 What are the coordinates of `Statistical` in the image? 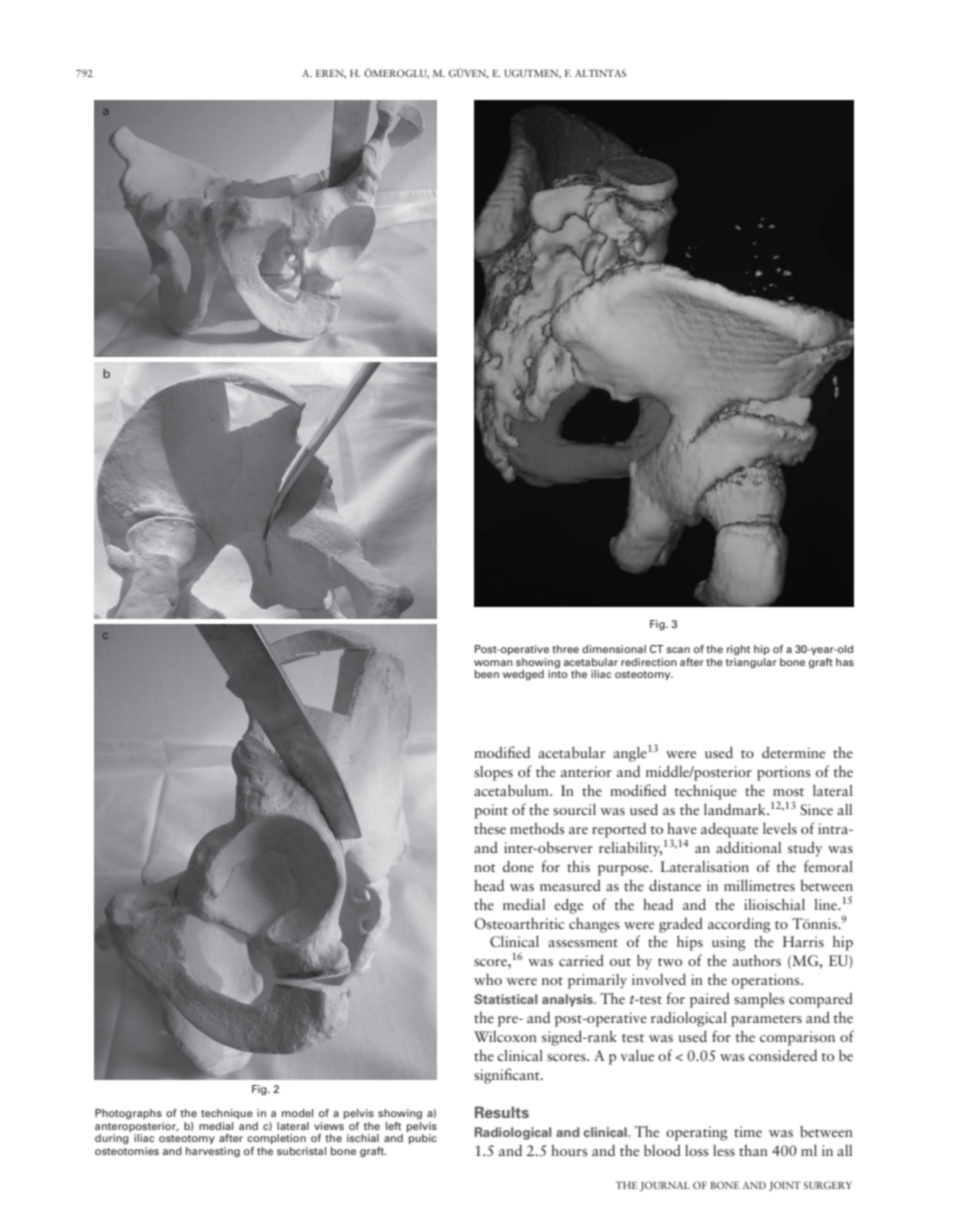 It's located at (506, 999).
